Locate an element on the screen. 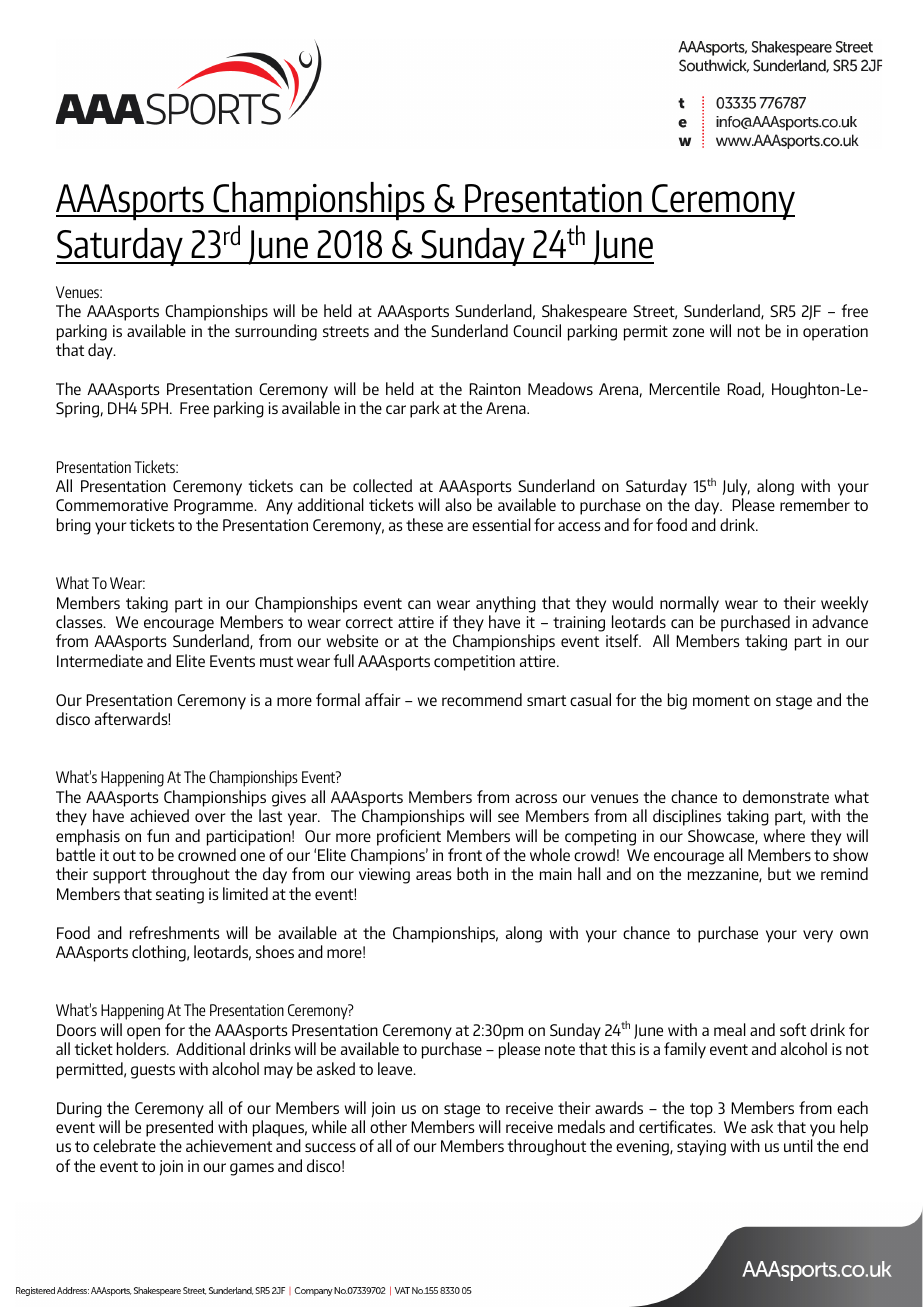  essential is located at coordinates (501, 524).
